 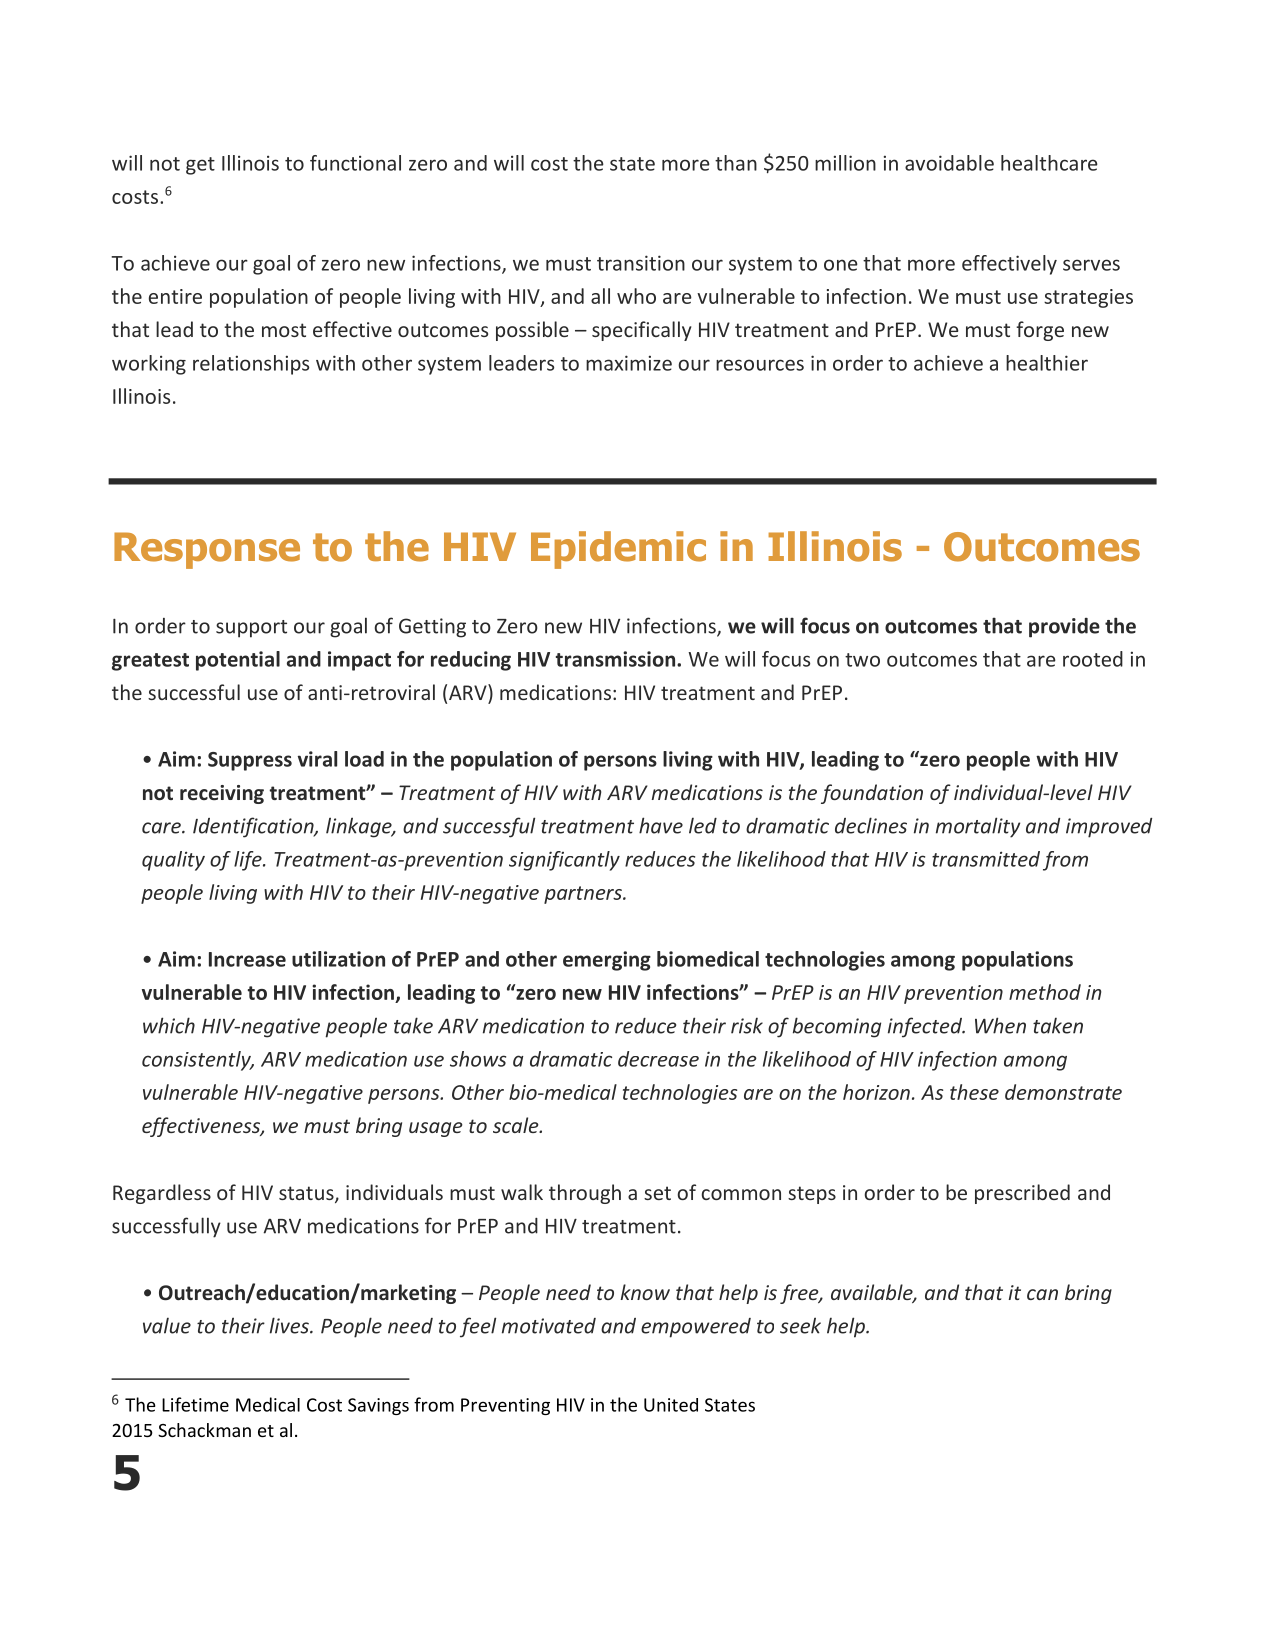 What do you see at coordinates (247, 959) in the image?
I see `Increase` at bounding box center [247, 959].
